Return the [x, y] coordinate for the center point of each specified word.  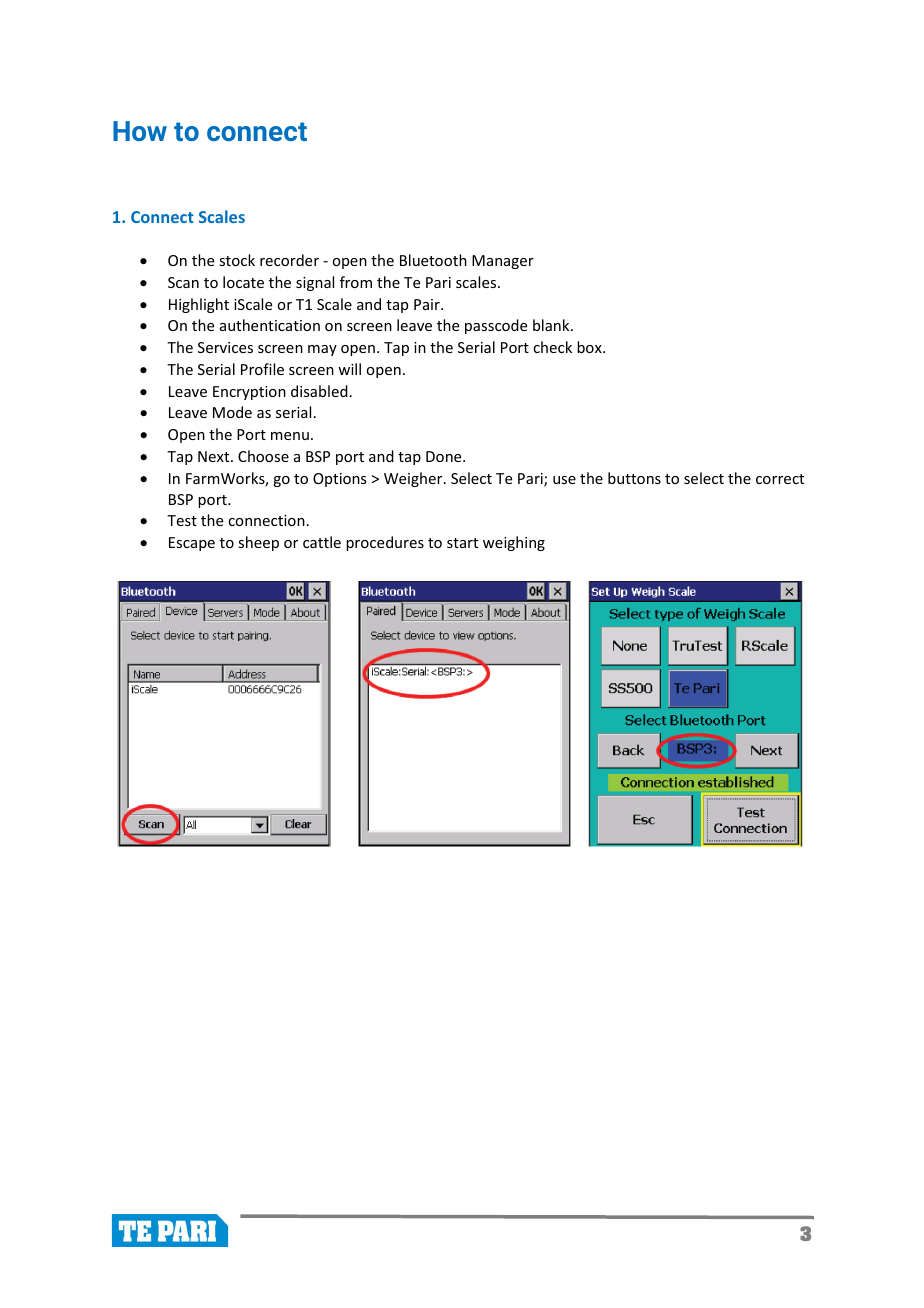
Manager [503, 262]
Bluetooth [433, 260]
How [140, 131]
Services [225, 347]
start [462, 543]
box [590, 347]
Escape [192, 544]
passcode [496, 326]
